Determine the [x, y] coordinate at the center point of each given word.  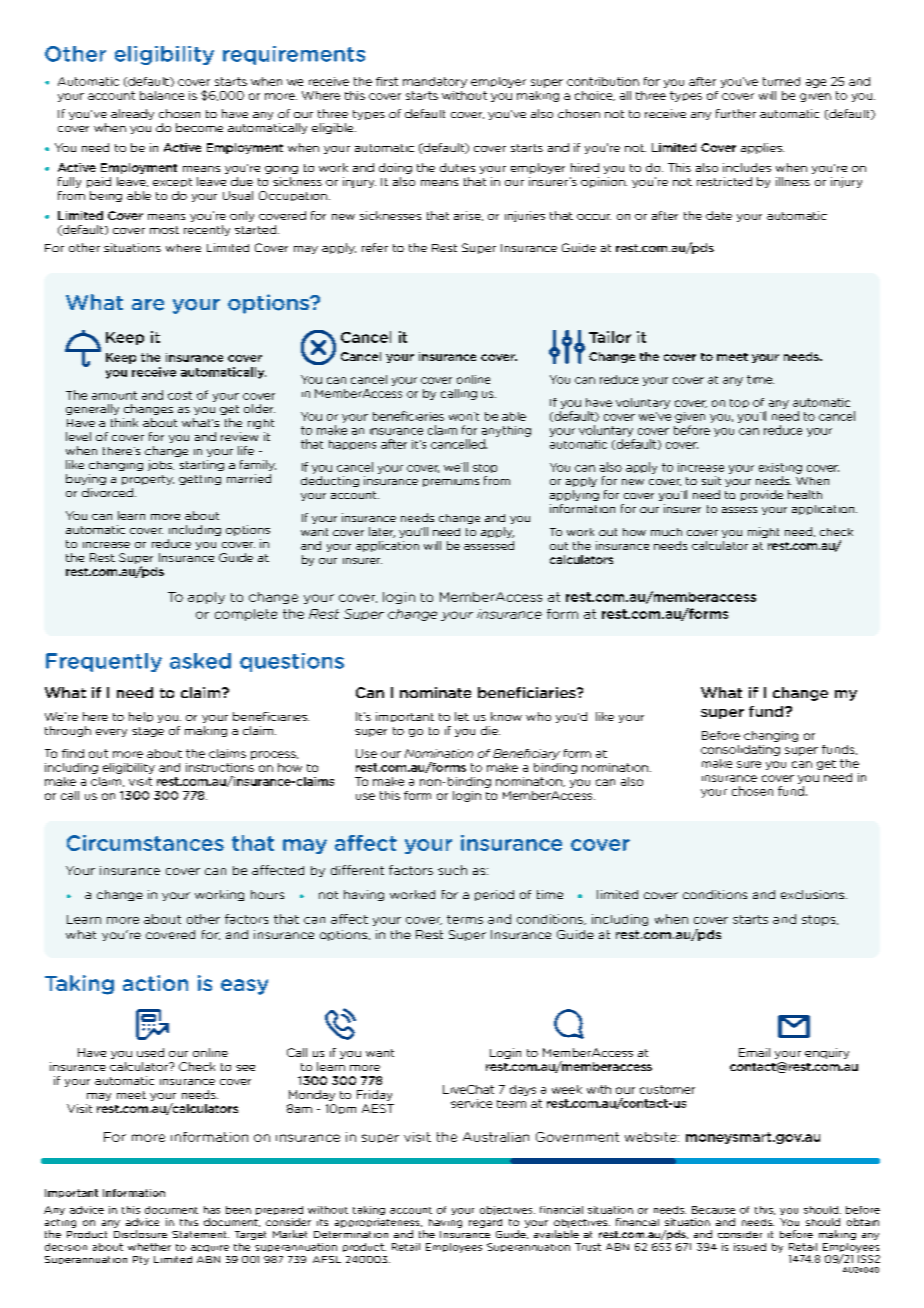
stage [148, 732]
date [719, 215]
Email [754, 1052]
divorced [107, 492]
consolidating [740, 750]
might [763, 532]
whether [149, 1247]
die [490, 730]
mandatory [435, 82]
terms [465, 919]
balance [162, 95]
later [382, 532]
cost [180, 395]
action [155, 983]
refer [375, 247]
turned [781, 81]
